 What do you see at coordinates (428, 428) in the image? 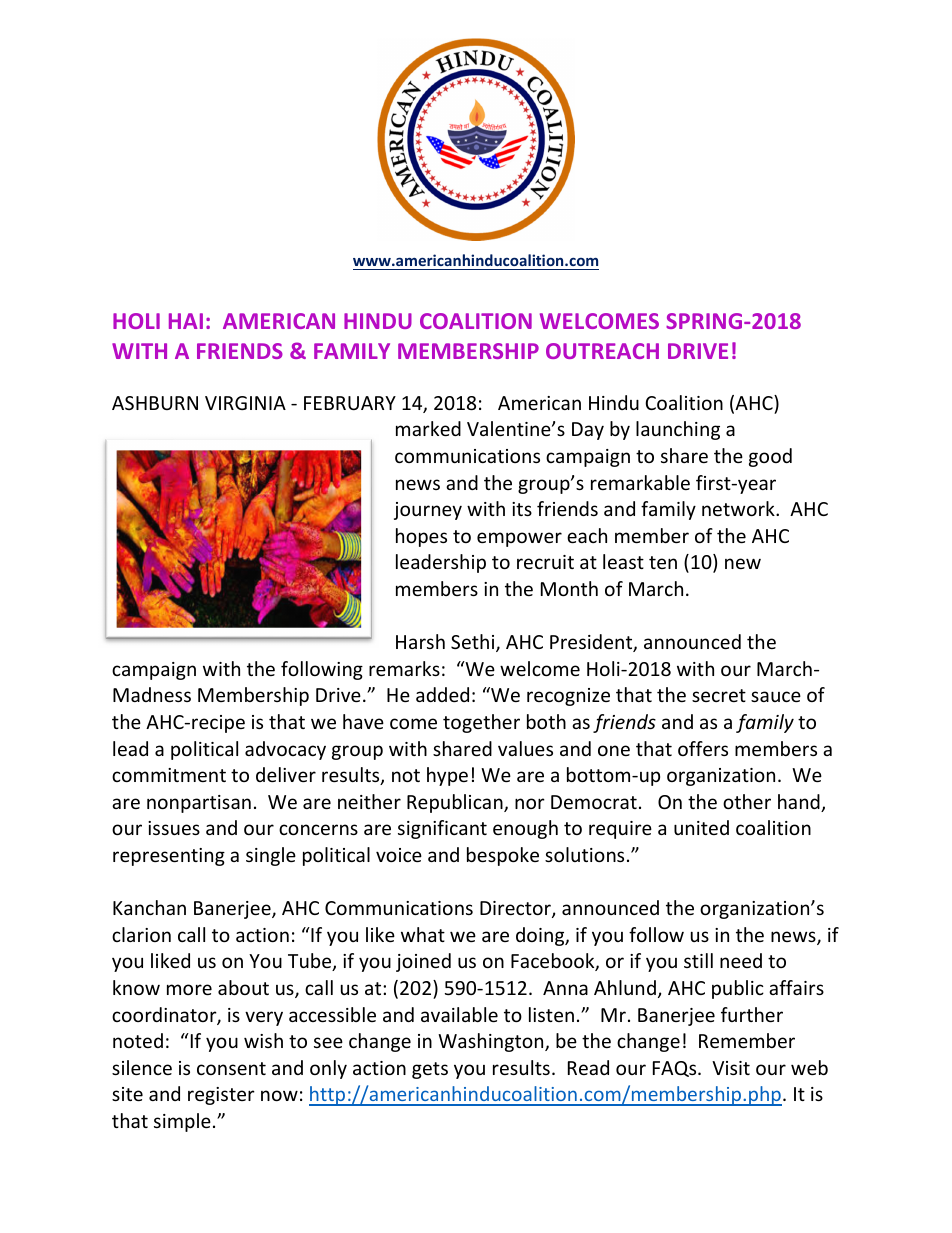
I see `marked` at bounding box center [428, 428].
